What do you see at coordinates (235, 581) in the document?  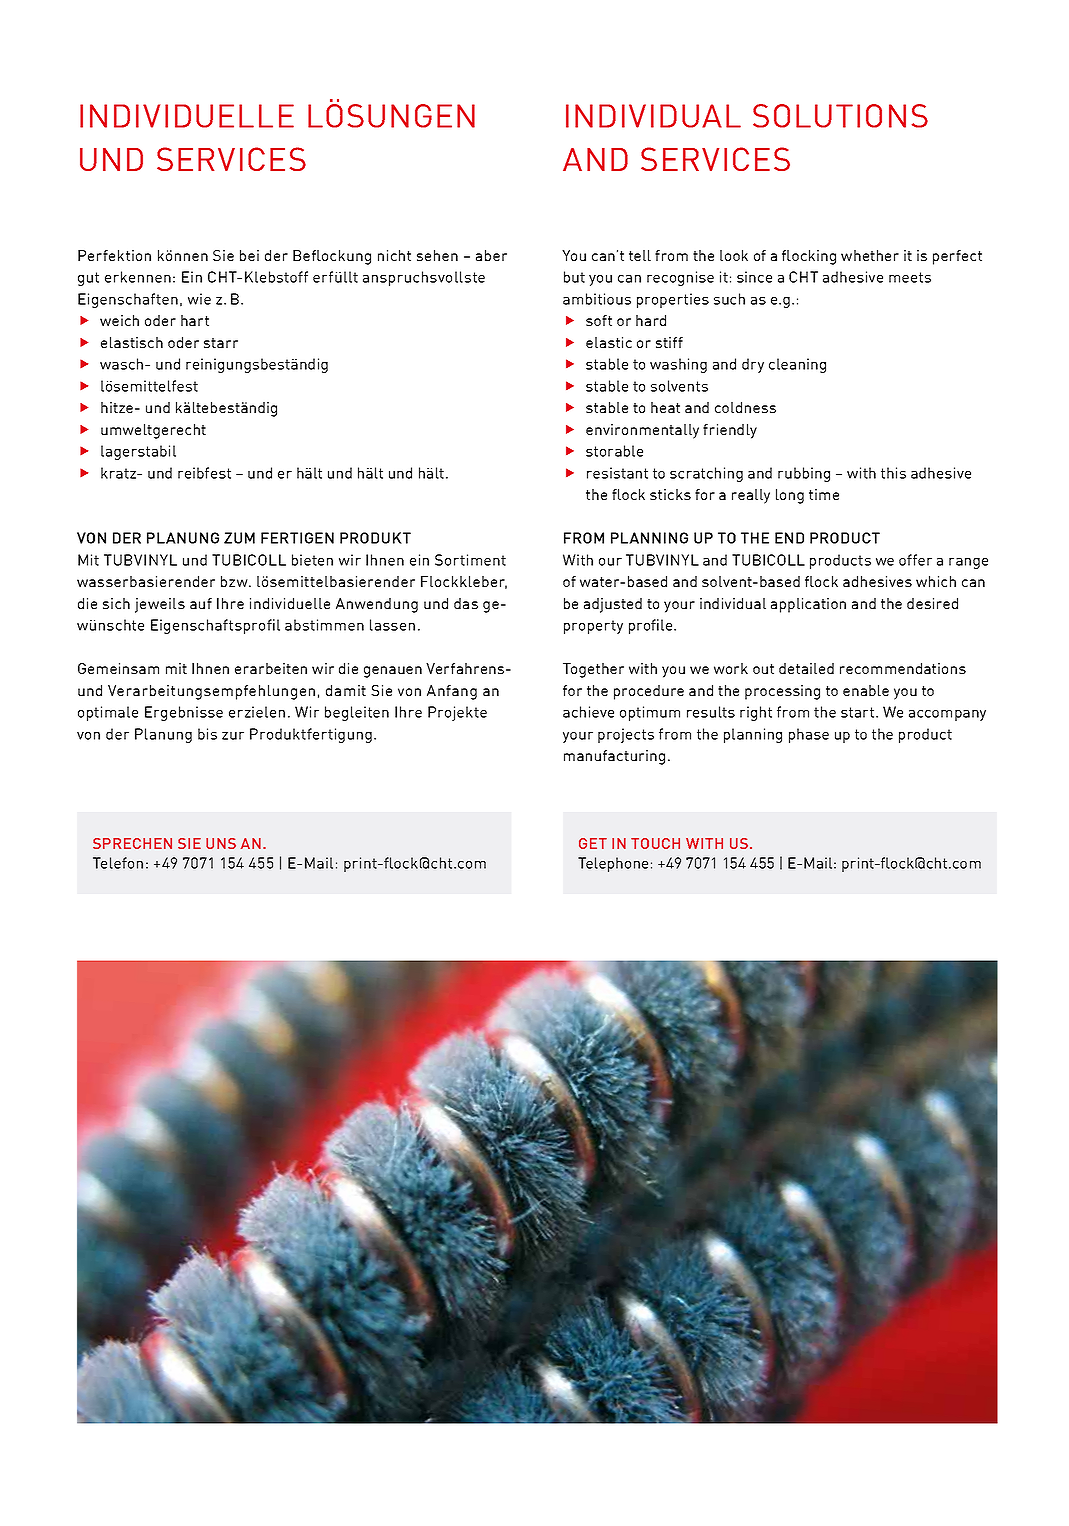 I see `bzw` at bounding box center [235, 581].
